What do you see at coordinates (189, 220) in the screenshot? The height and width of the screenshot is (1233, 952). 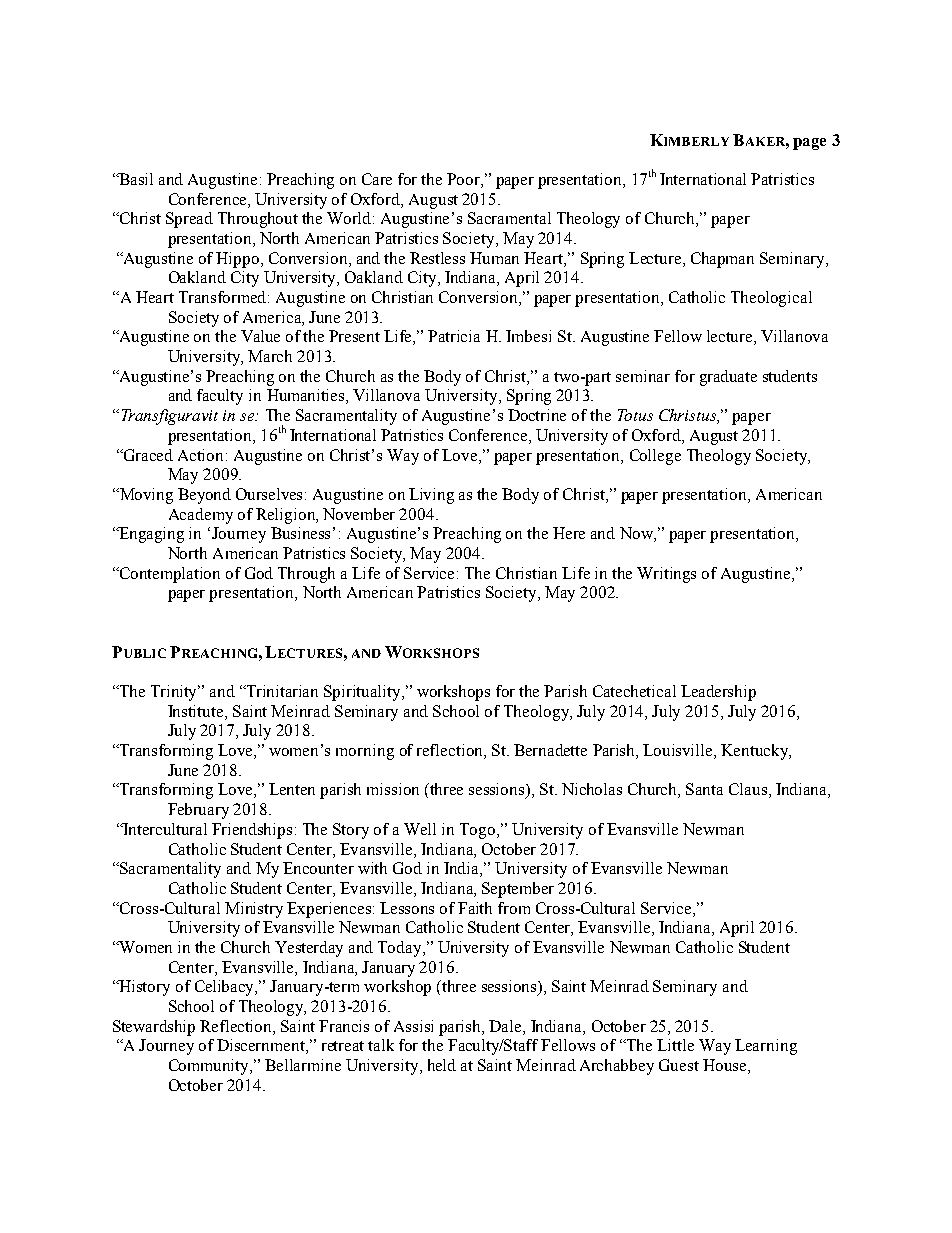 I see `Spread` at bounding box center [189, 220].
